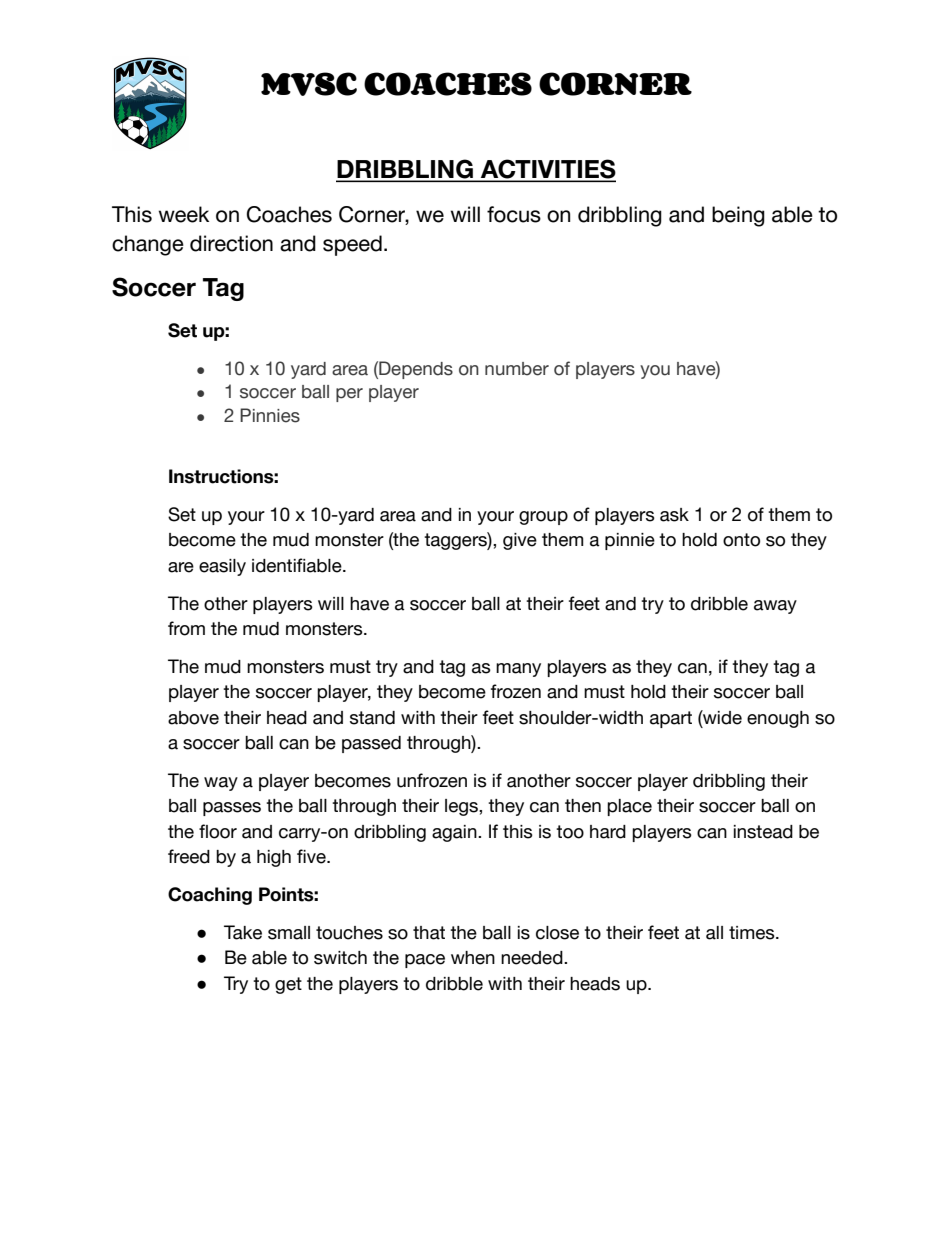  Describe the element at coordinates (473, 958) in the screenshot. I see `when` at that location.
